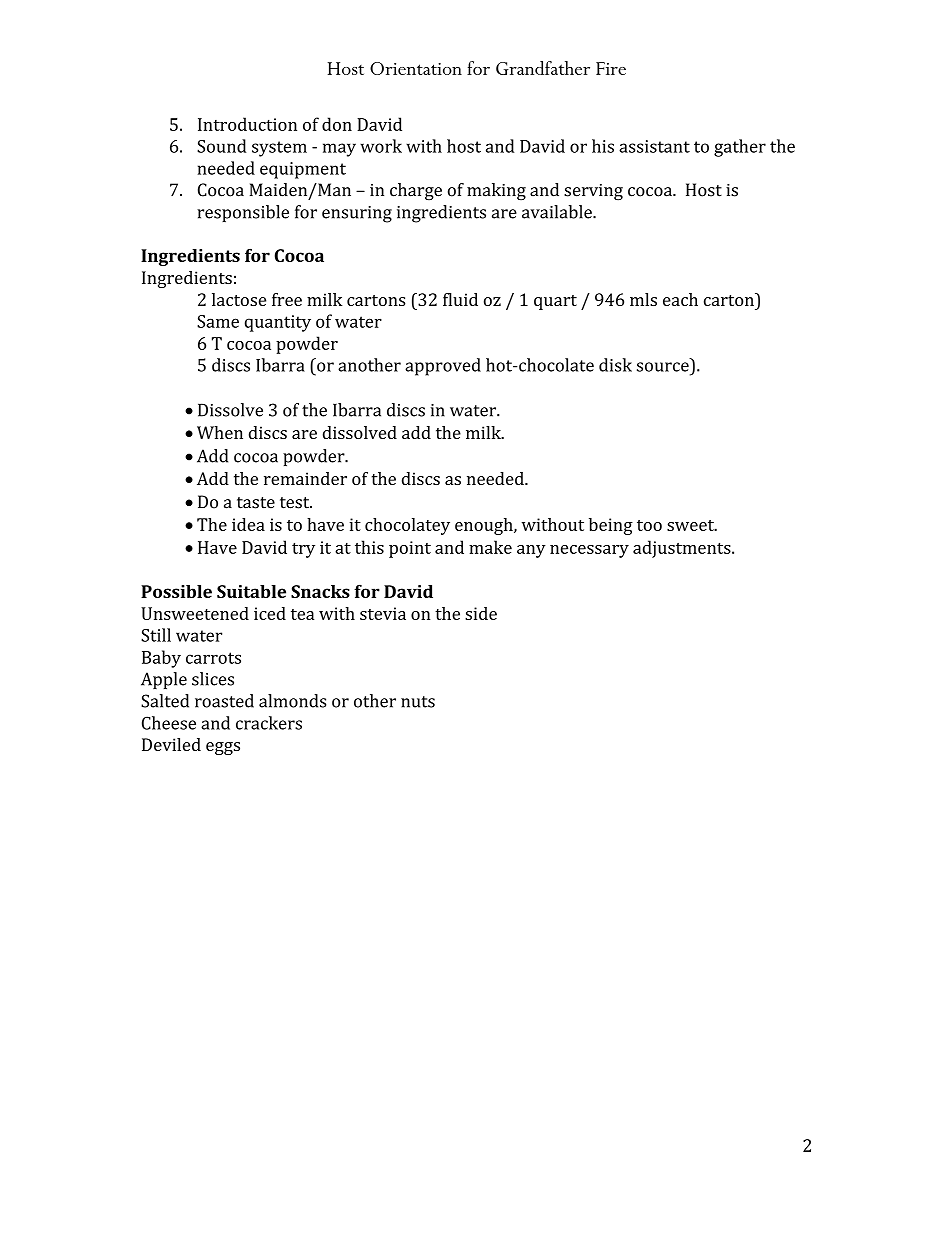 This screenshot has height=1233, width=952. Describe the element at coordinates (223, 748) in the screenshot. I see `eggs` at that location.
